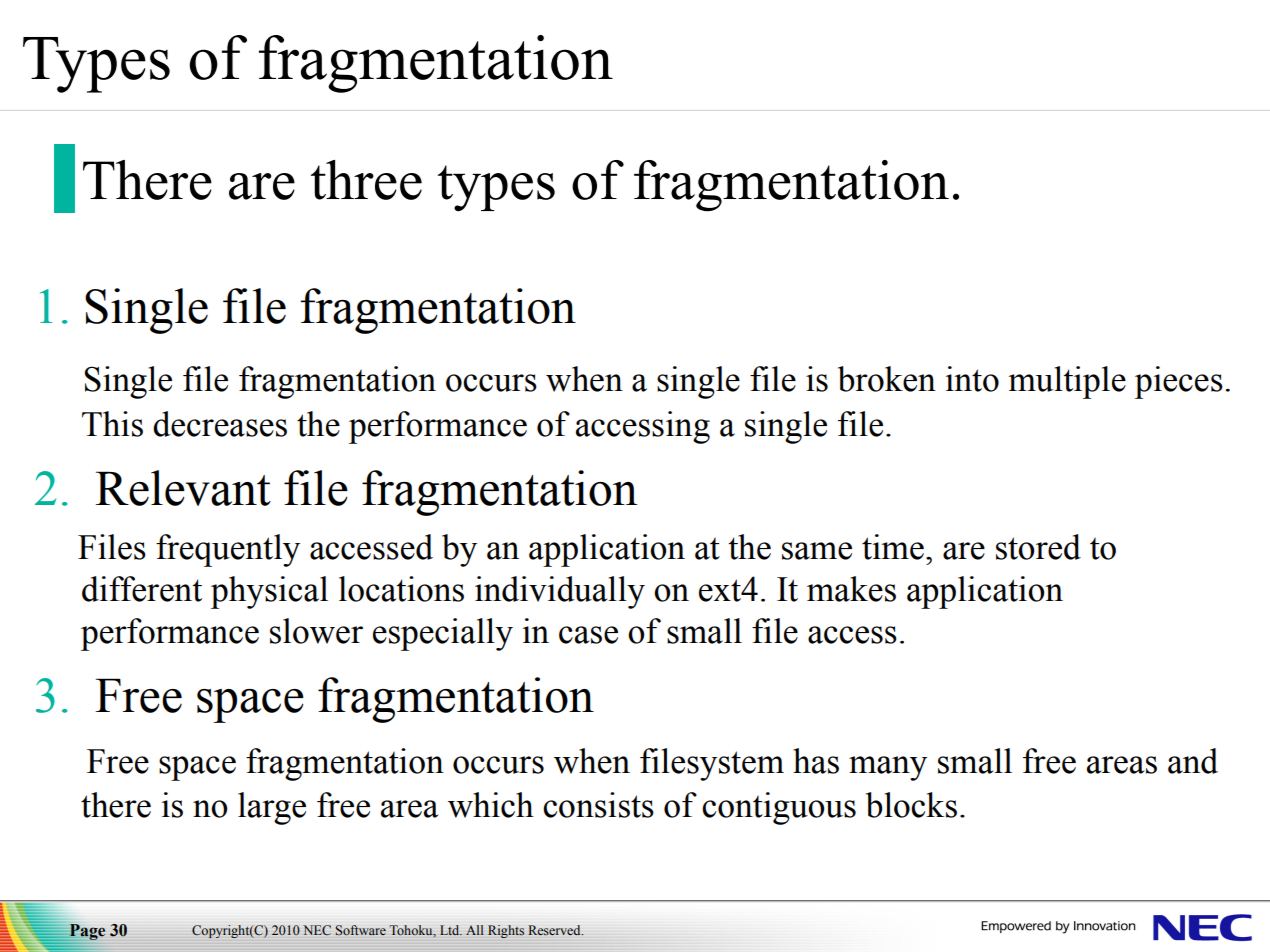 The width and height of the screenshot is (1270, 952). Describe the element at coordinates (1193, 761) in the screenshot. I see `and` at that location.
